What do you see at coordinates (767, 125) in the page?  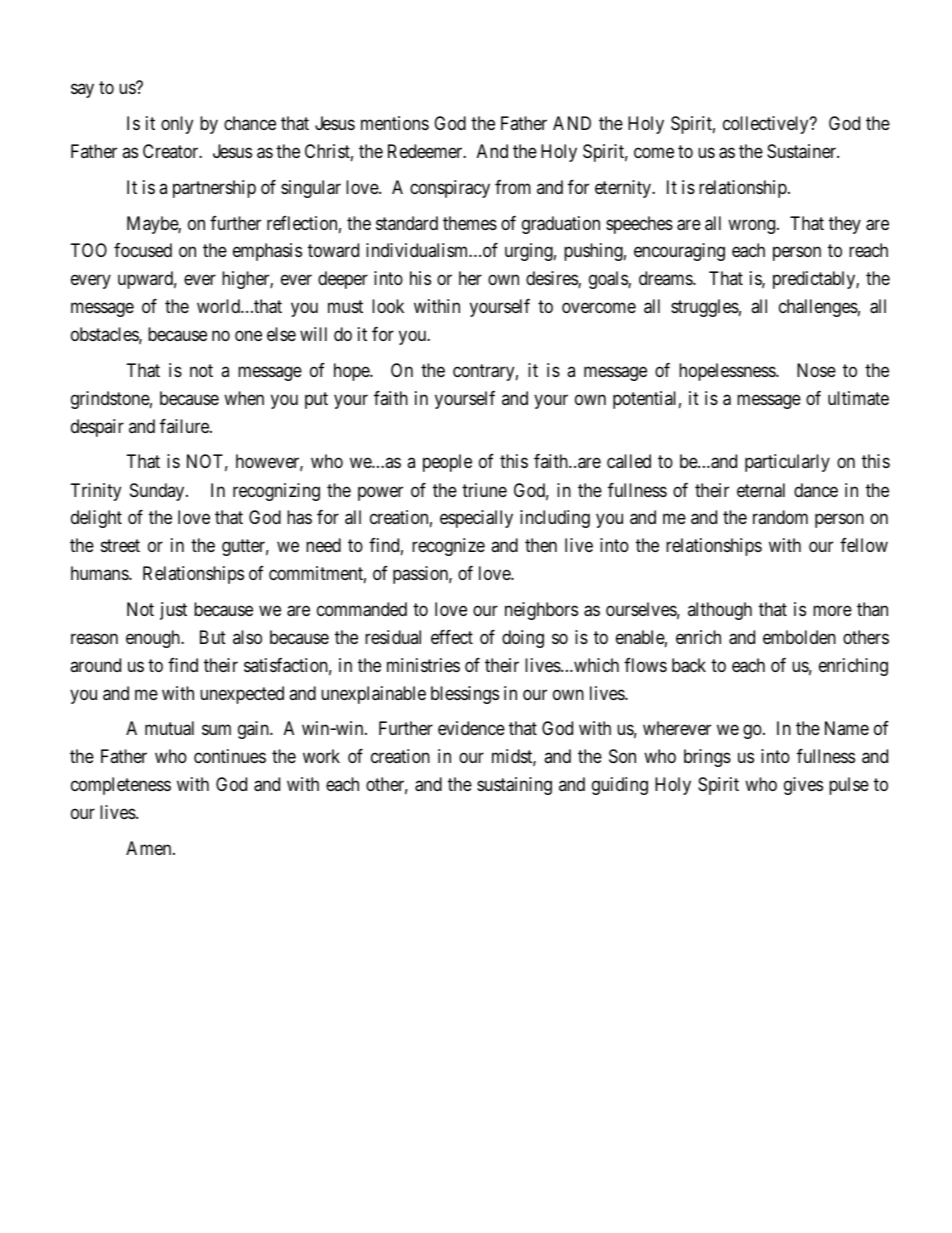 I see `collectively` at bounding box center [767, 125].
